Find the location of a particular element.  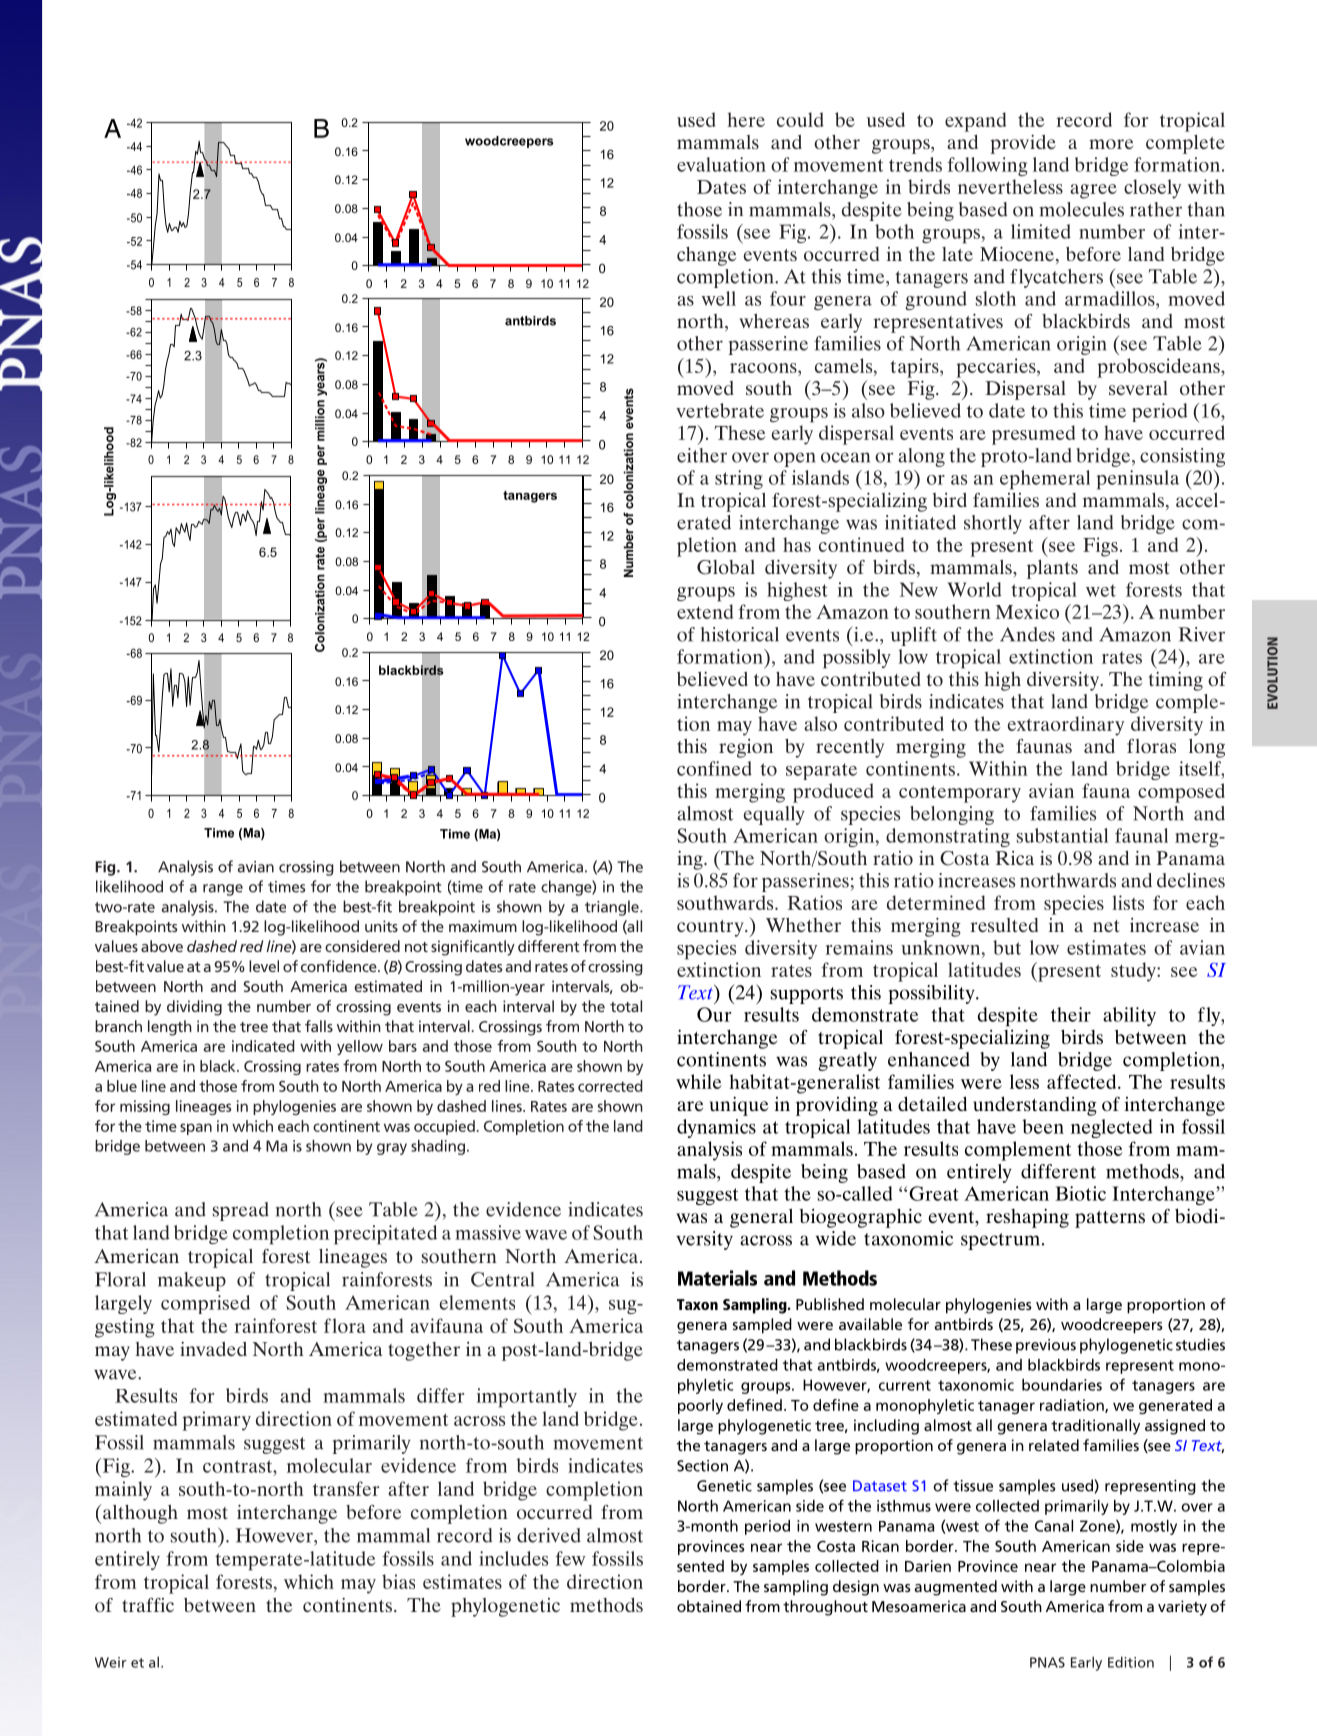

Materials is located at coordinates (717, 1278).
